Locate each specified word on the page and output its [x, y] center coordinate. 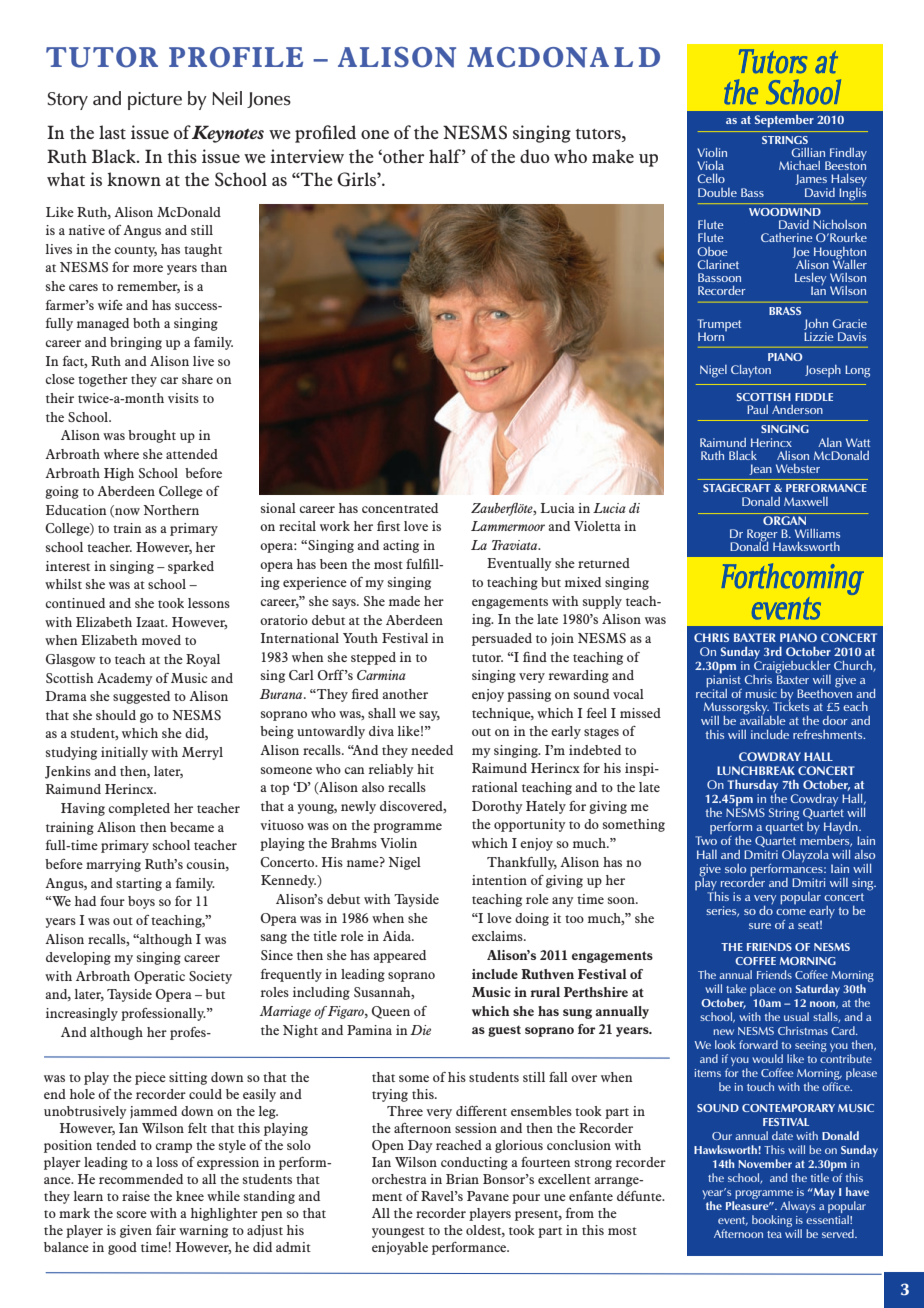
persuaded [502, 639]
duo [535, 156]
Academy [125, 679]
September [784, 121]
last [112, 132]
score [132, 1214]
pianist [723, 680]
